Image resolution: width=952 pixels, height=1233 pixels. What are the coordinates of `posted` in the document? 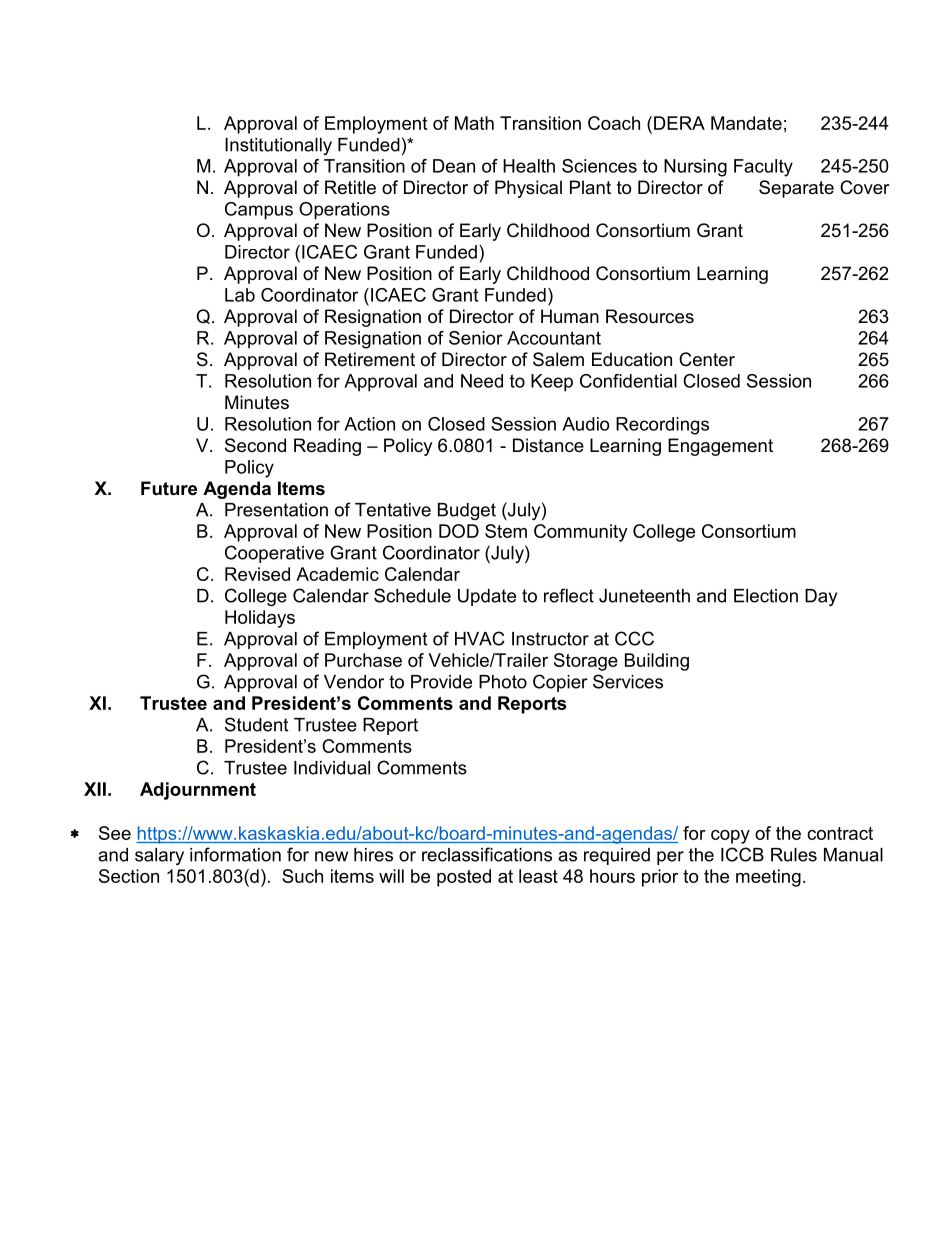 It's located at (464, 878).
